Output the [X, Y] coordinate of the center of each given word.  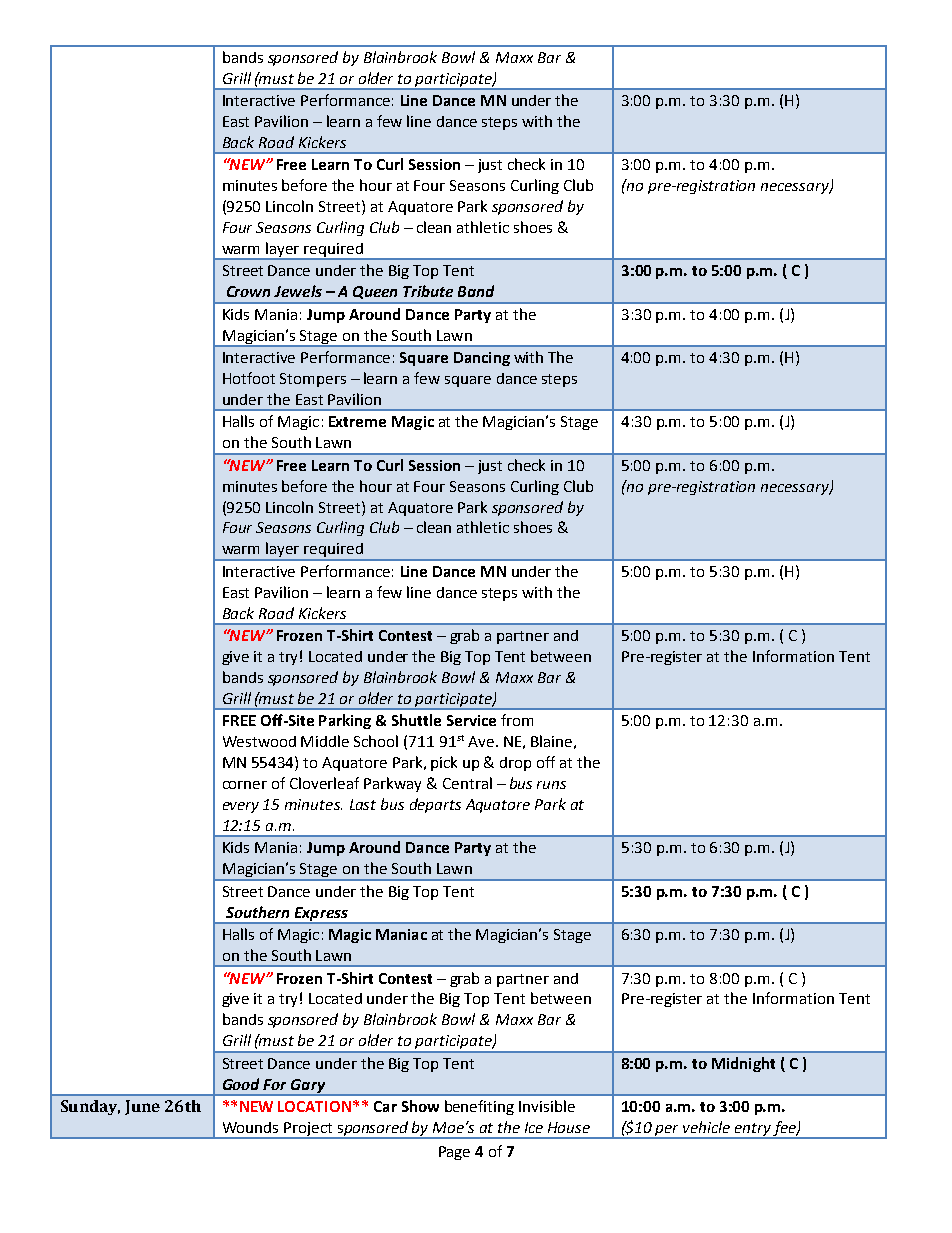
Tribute [428, 291]
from [517, 720]
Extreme [357, 421]
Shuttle [416, 720]
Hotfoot [249, 378]
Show [420, 1106]
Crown [248, 291]
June [142, 1107]
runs [551, 785]
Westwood [259, 741]
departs [435, 805]
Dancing [482, 359]
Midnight [743, 1064]
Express [321, 915]
